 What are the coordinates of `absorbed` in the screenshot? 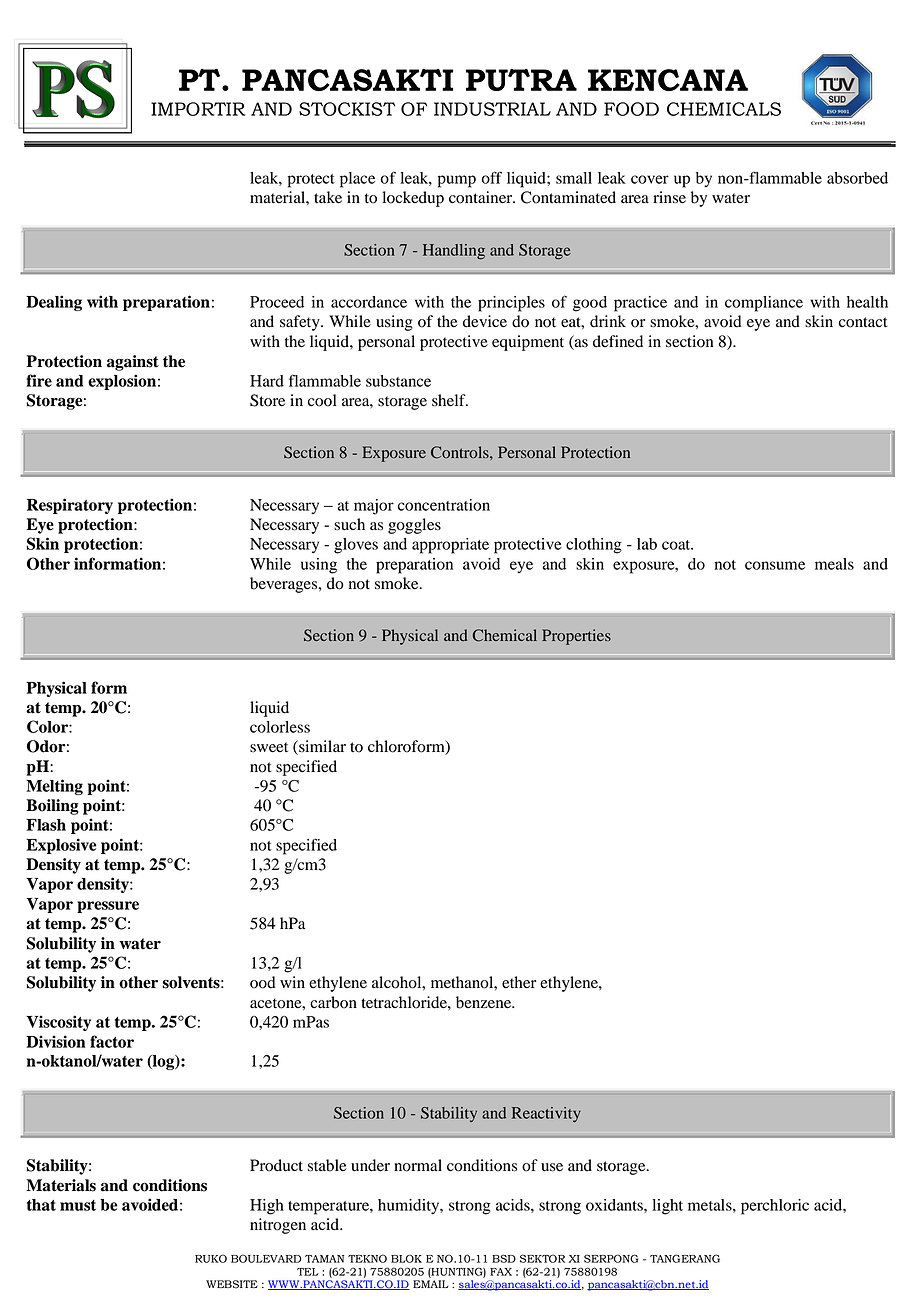 It's located at (857, 178).
